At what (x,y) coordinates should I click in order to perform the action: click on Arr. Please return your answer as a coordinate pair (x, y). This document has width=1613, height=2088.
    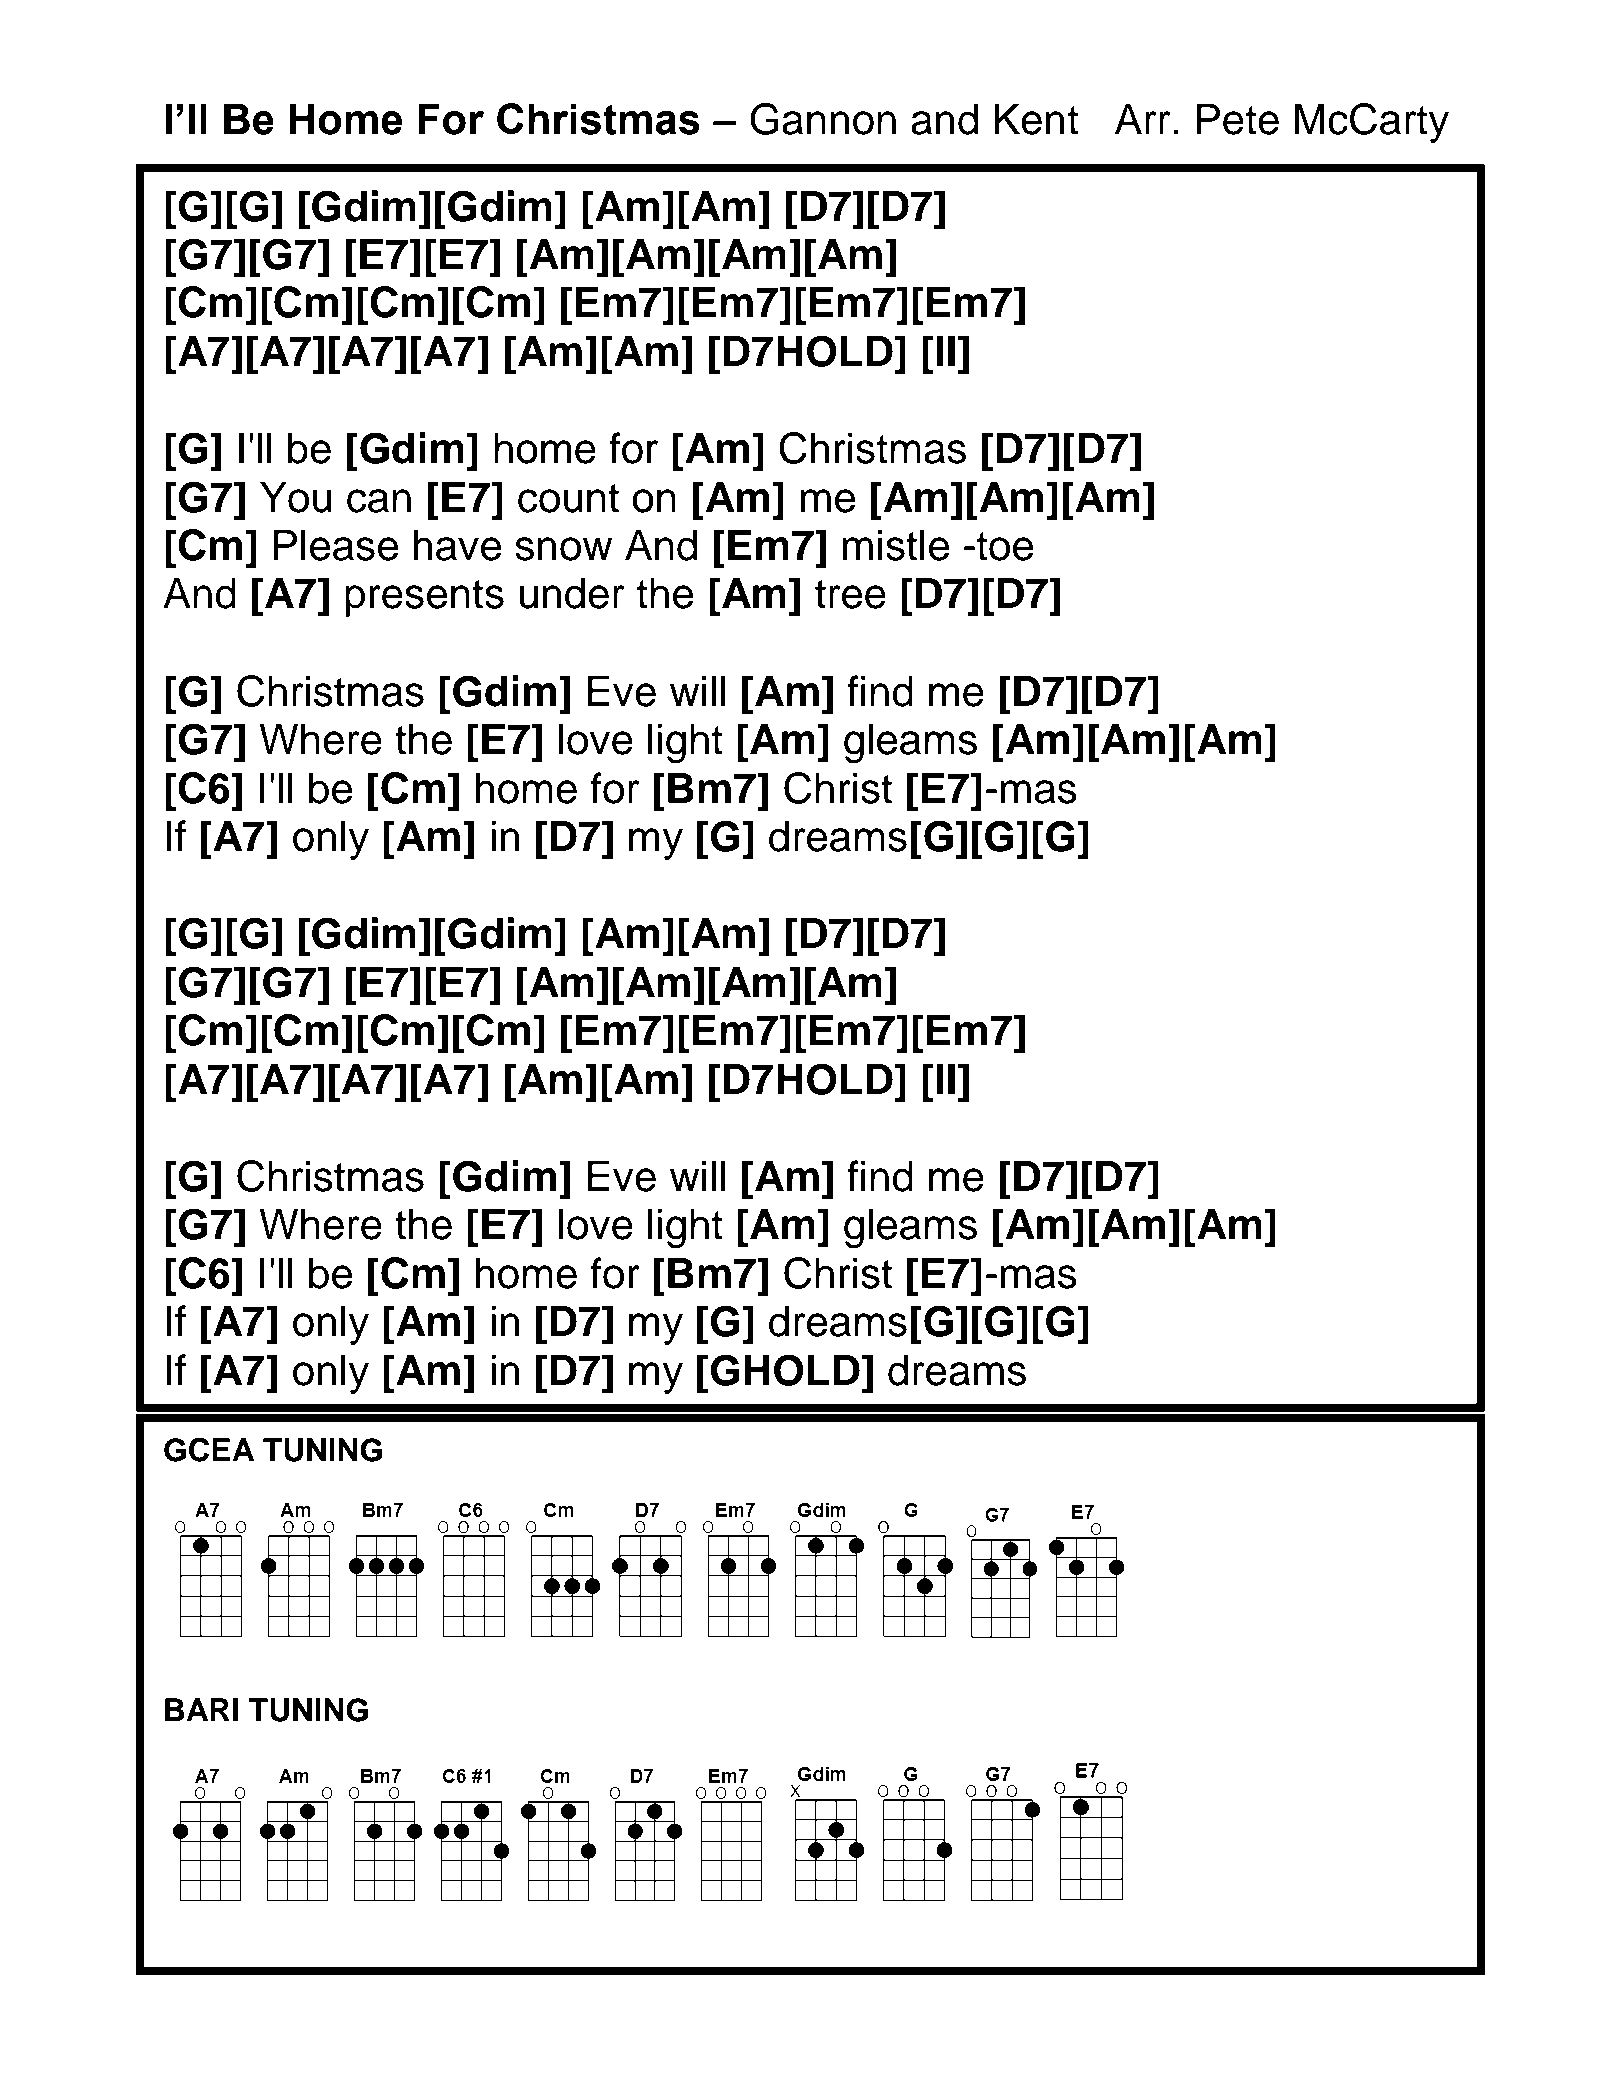
    Looking at the image, I should click on (1143, 118).
